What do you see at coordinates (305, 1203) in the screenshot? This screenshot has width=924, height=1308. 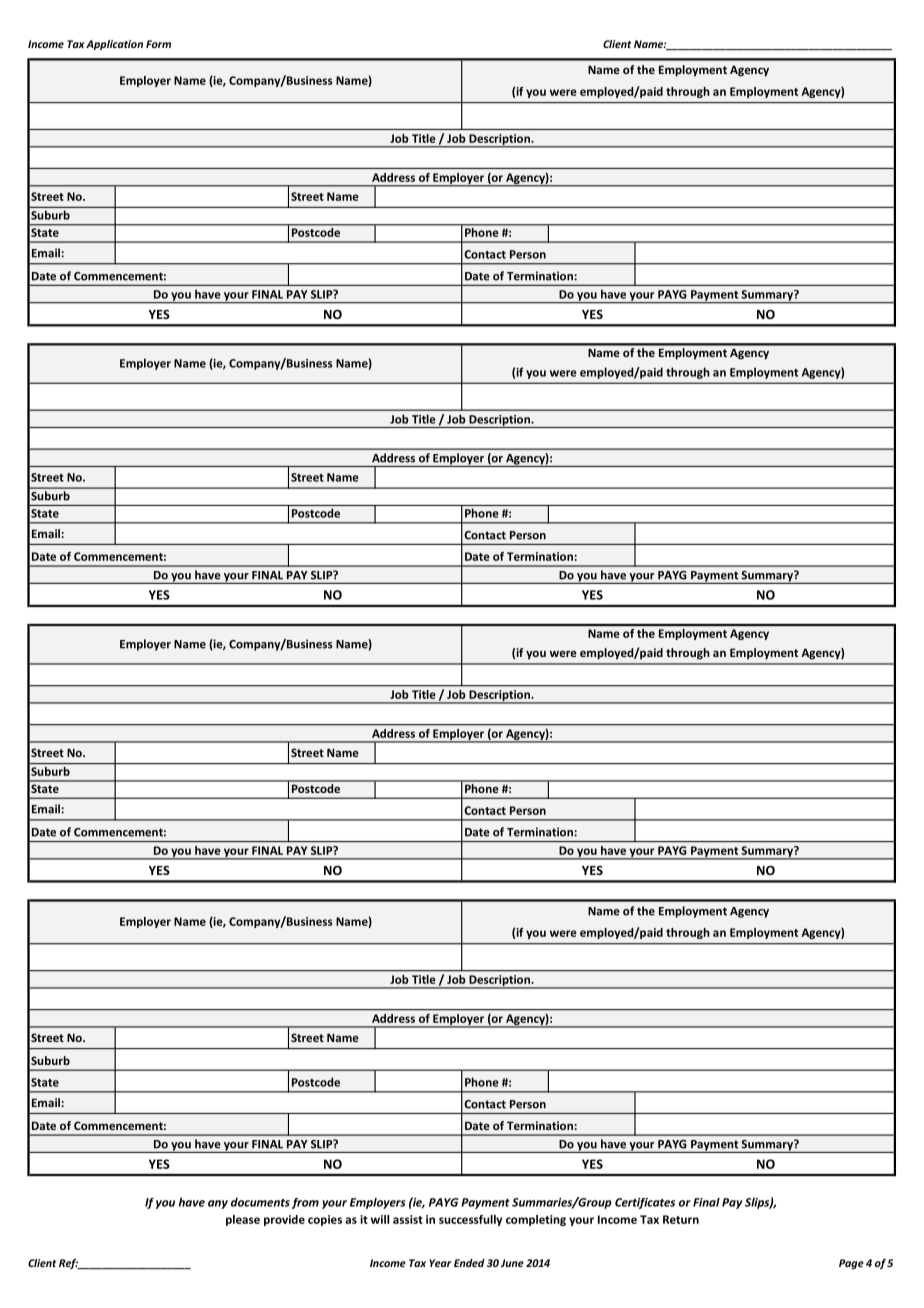 I see `from` at bounding box center [305, 1203].
